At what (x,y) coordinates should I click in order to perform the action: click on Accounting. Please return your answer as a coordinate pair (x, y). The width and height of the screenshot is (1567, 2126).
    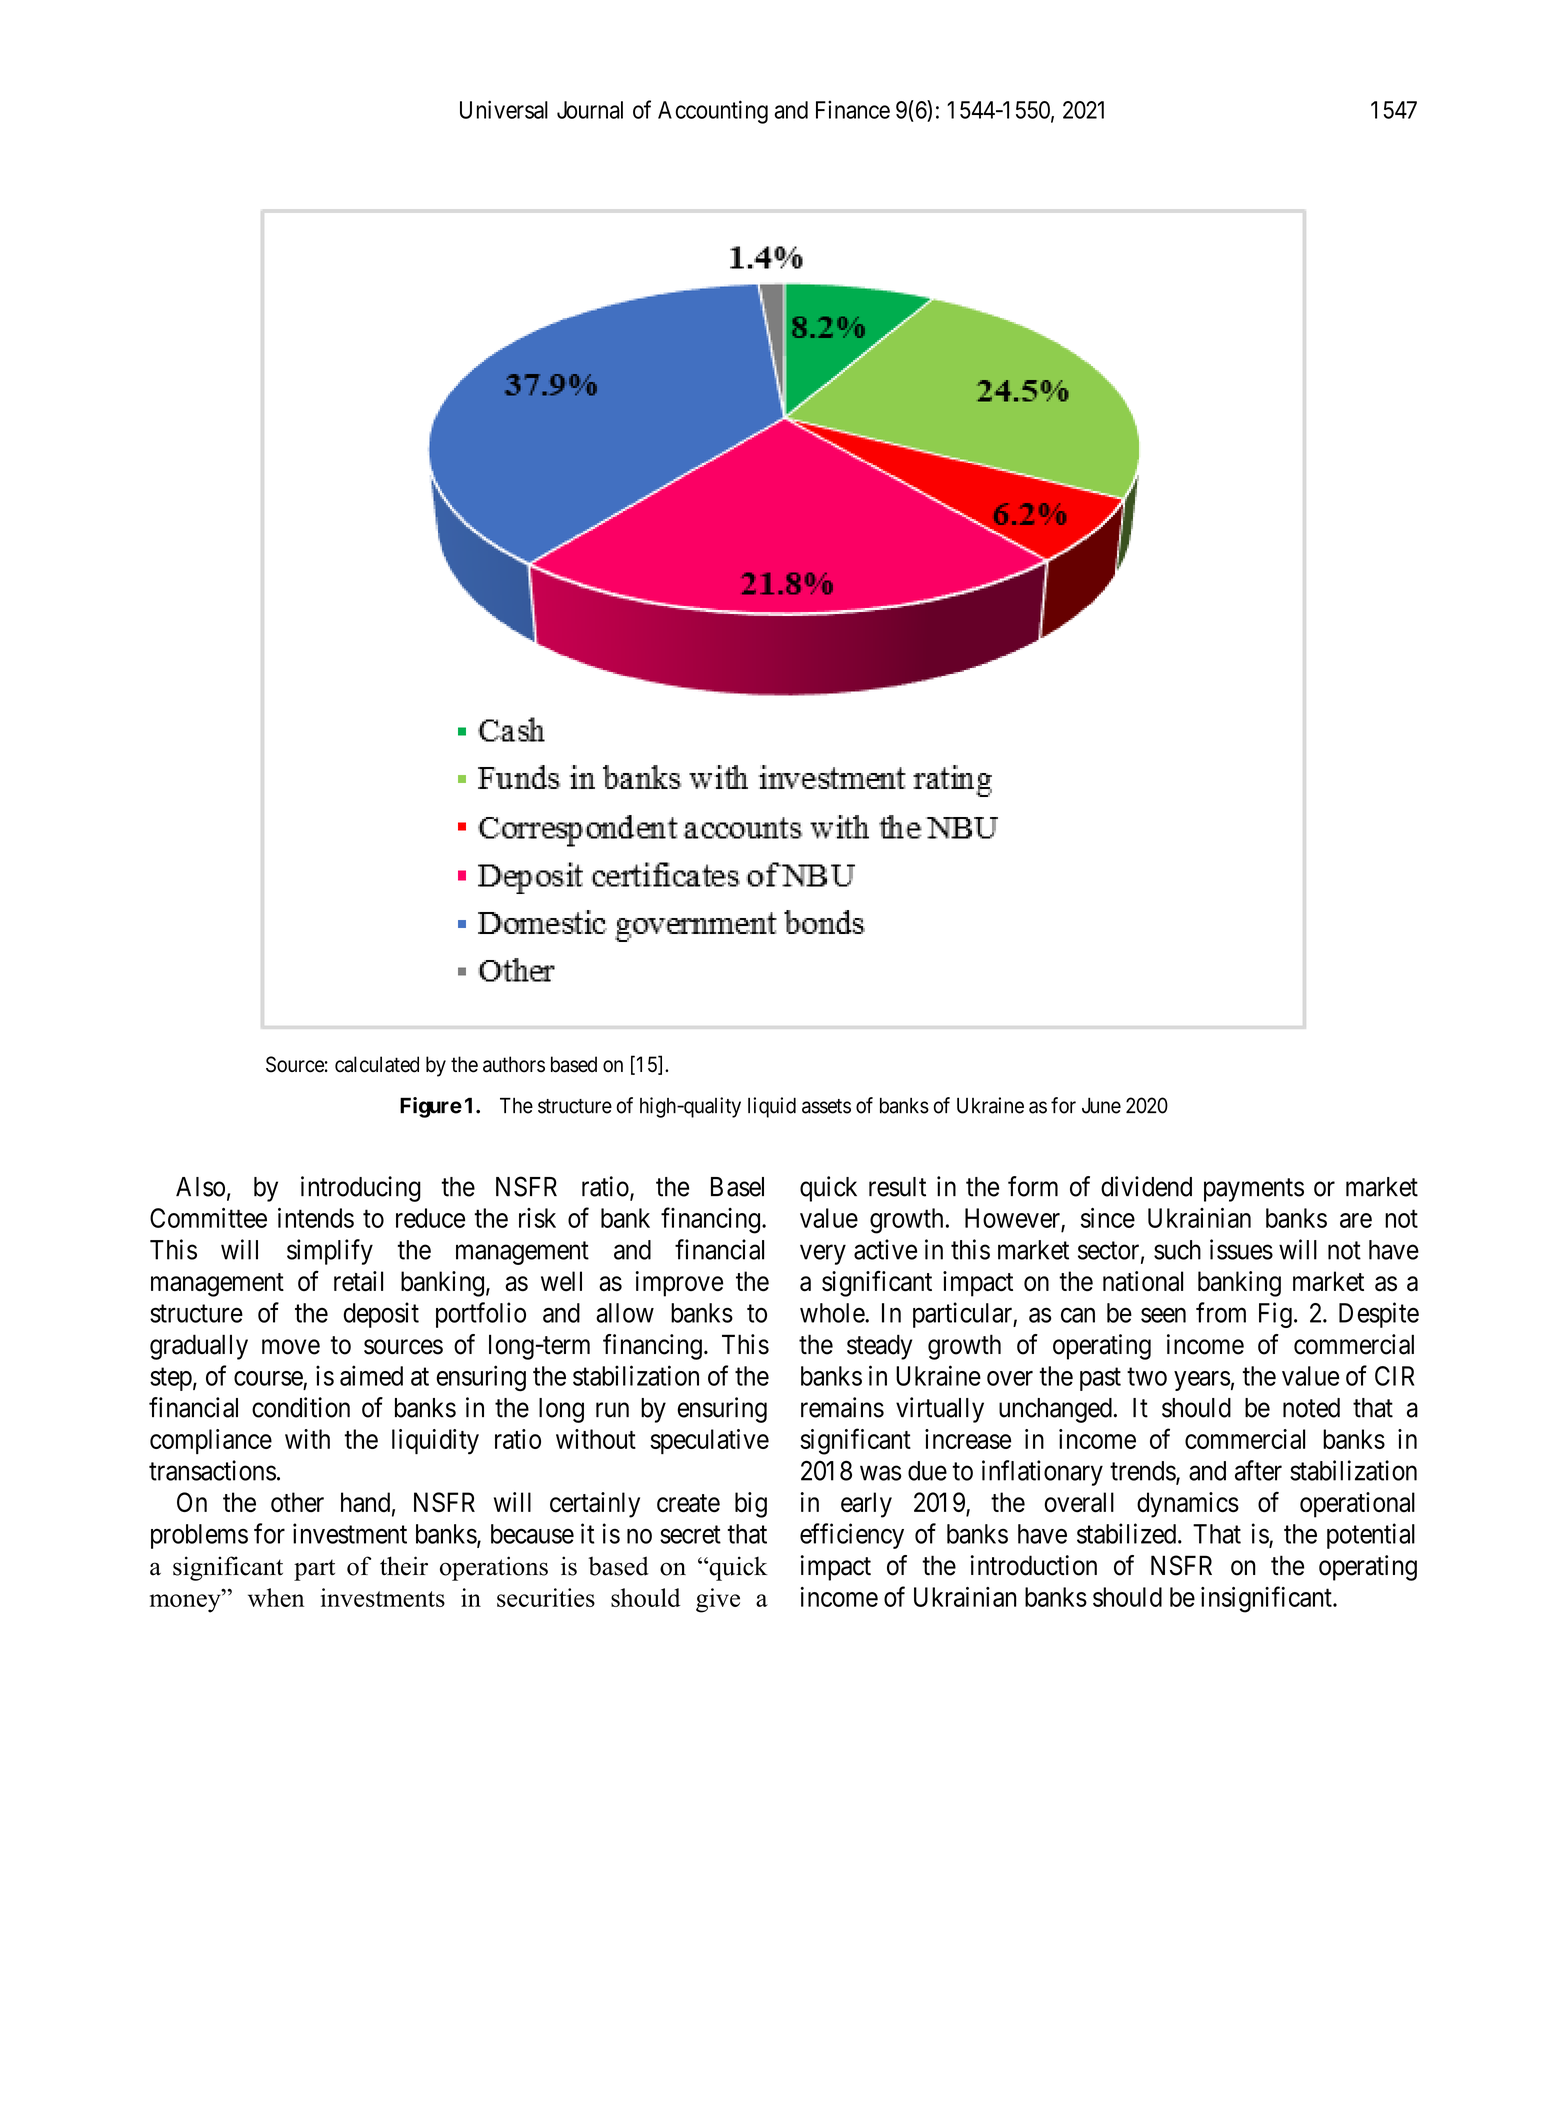
    Looking at the image, I should click on (713, 112).
